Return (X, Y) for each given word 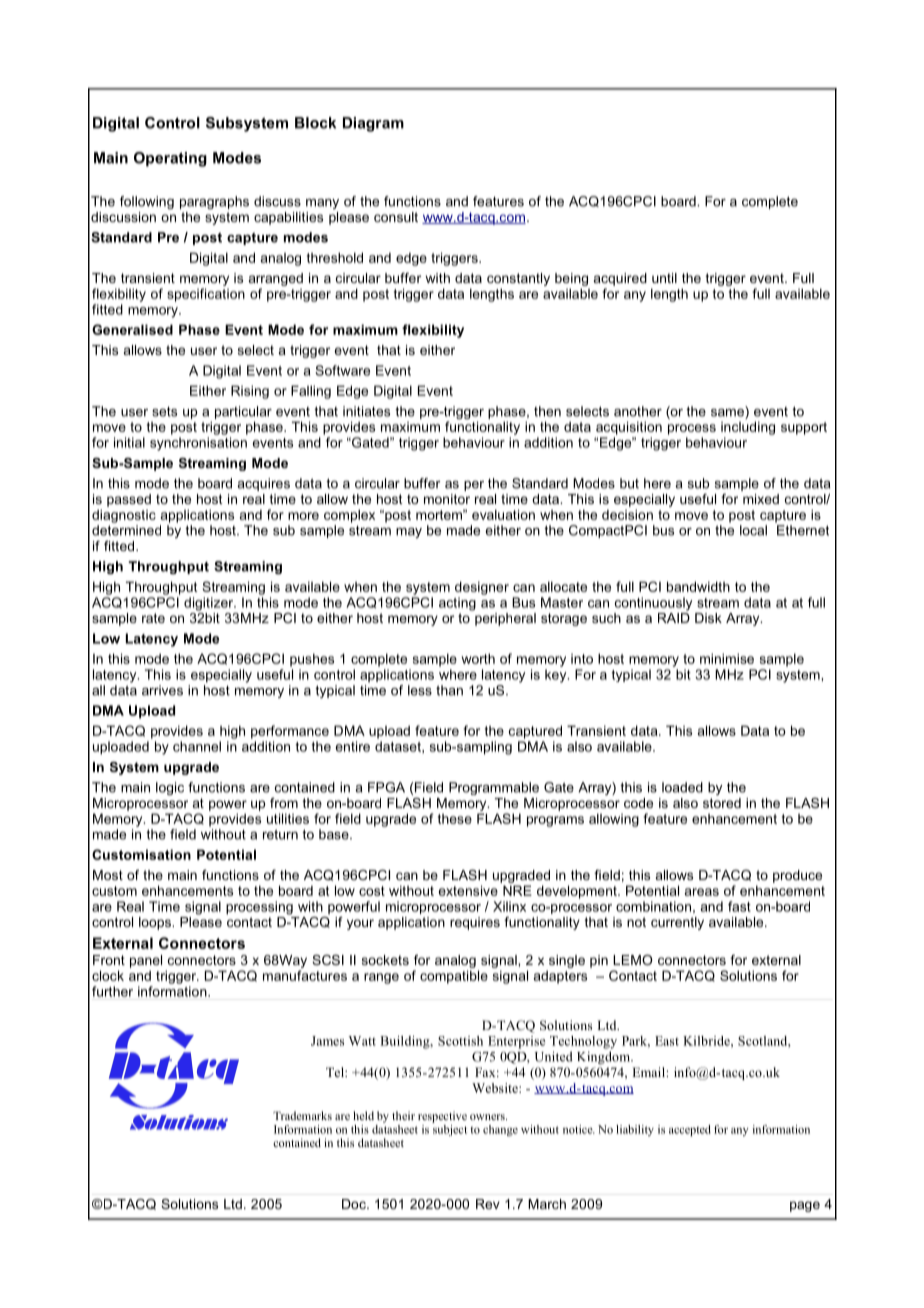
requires (475, 923)
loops (156, 923)
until (664, 278)
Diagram (373, 124)
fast (739, 906)
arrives (162, 690)
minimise (727, 658)
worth (478, 658)
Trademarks (302, 1115)
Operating (170, 159)
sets (164, 412)
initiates (366, 411)
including (748, 428)
